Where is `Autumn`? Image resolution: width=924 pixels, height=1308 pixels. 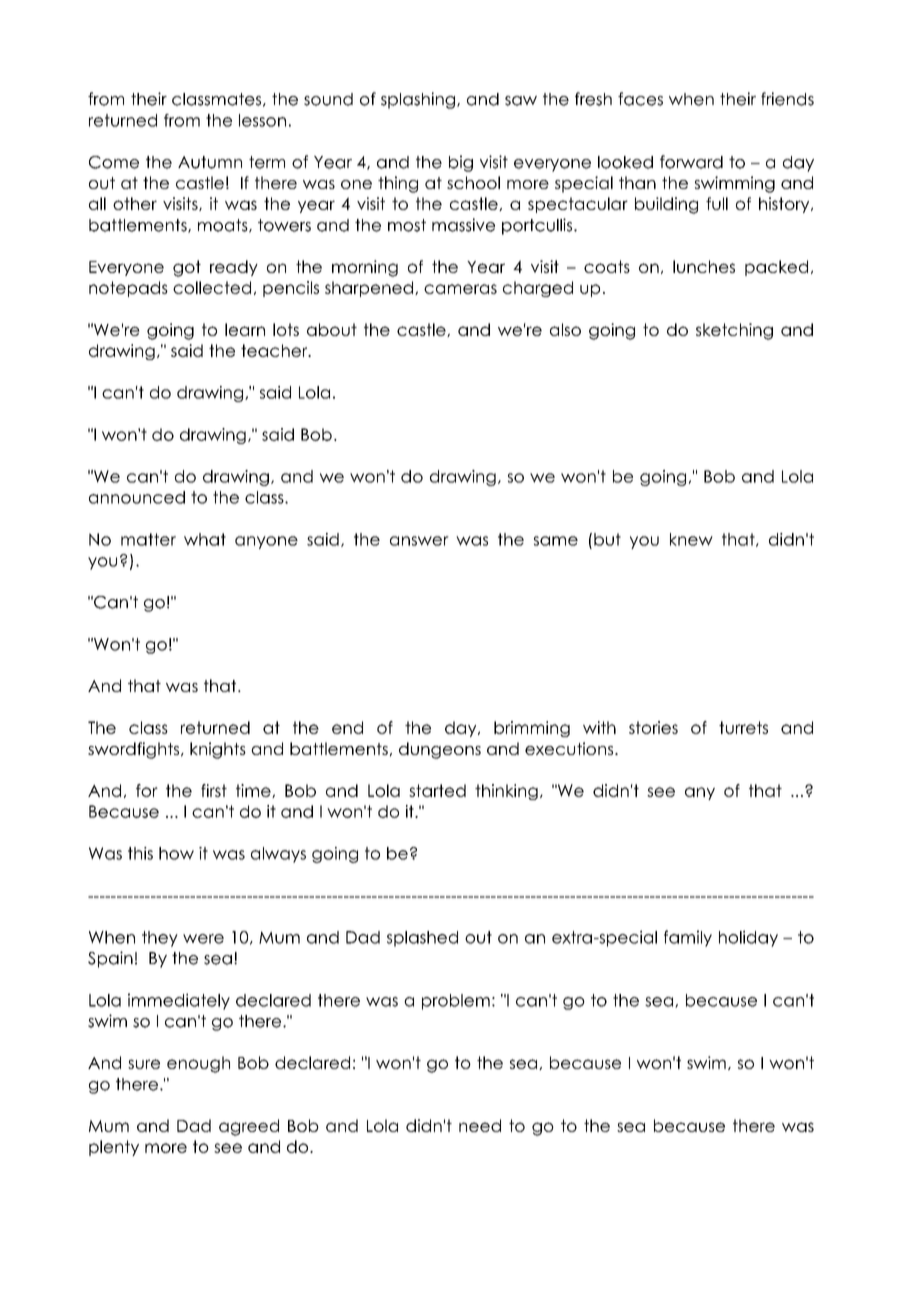 Autumn is located at coordinates (210, 162).
